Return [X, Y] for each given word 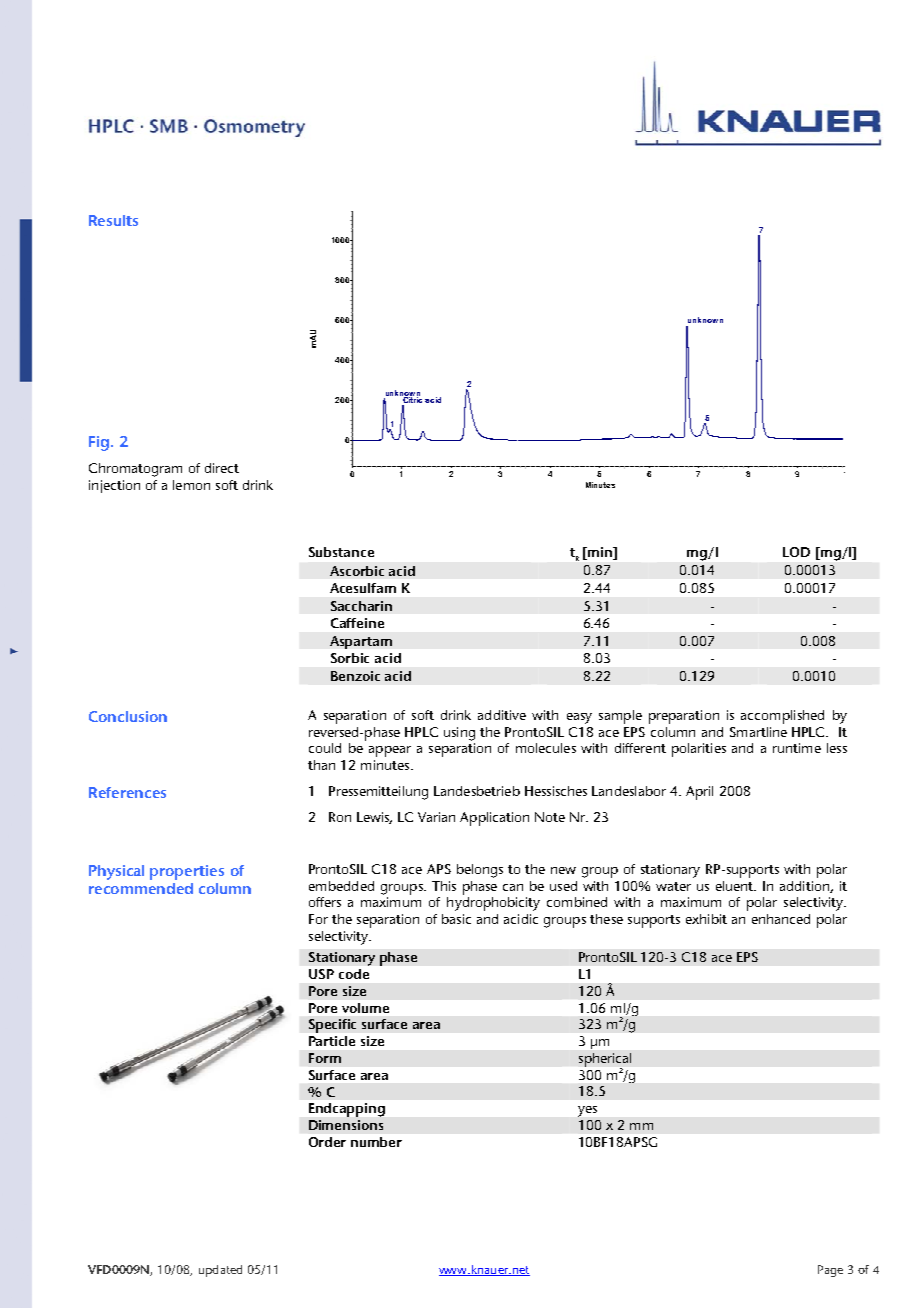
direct [222, 468]
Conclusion [128, 716]
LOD [796, 552]
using [459, 734]
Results [113, 220]
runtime [797, 748]
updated [220, 1271]
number [376, 1142]
